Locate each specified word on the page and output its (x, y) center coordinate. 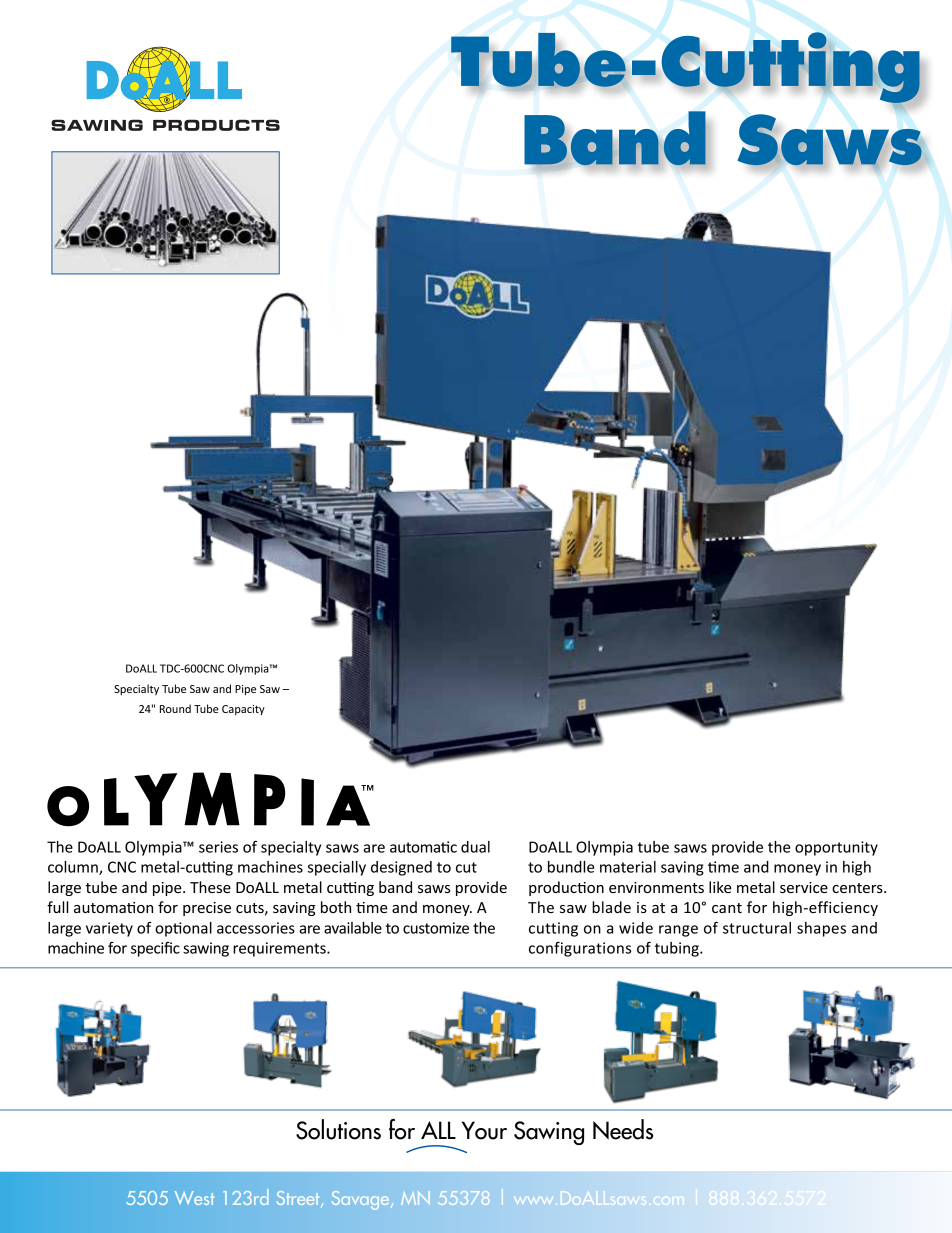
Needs (623, 1129)
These (210, 887)
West (195, 1198)
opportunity (836, 848)
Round (175, 708)
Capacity (243, 710)
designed (401, 868)
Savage (362, 1200)
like (720, 887)
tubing (678, 949)
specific (155, 949)
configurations (580, 949)
